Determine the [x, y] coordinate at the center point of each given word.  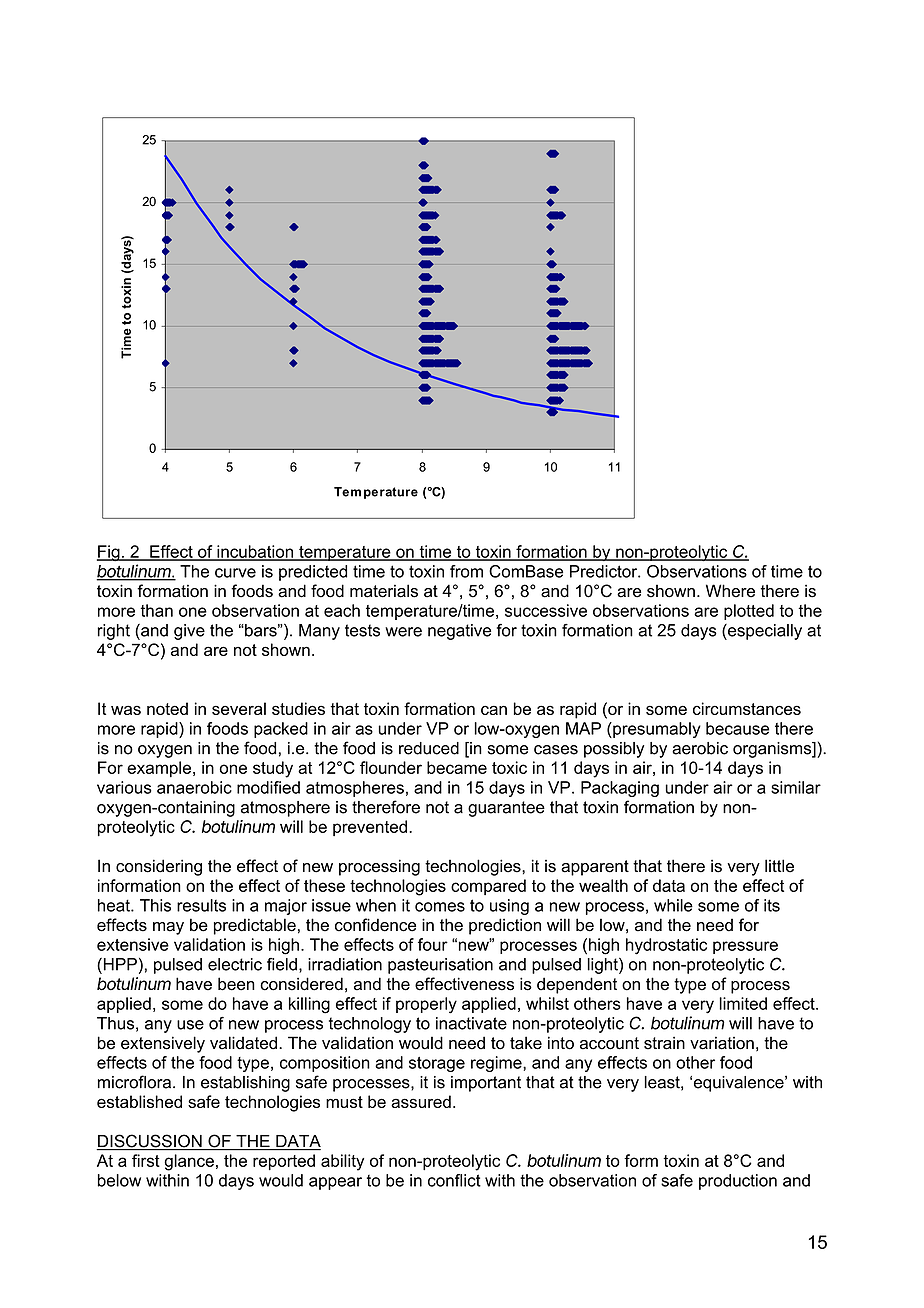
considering [159, 867]
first [146, 1160]
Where [730, 591]
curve [235, 573]
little [779, 866]
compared [488, 887]
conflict [454, 1180]
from [466, 571]
